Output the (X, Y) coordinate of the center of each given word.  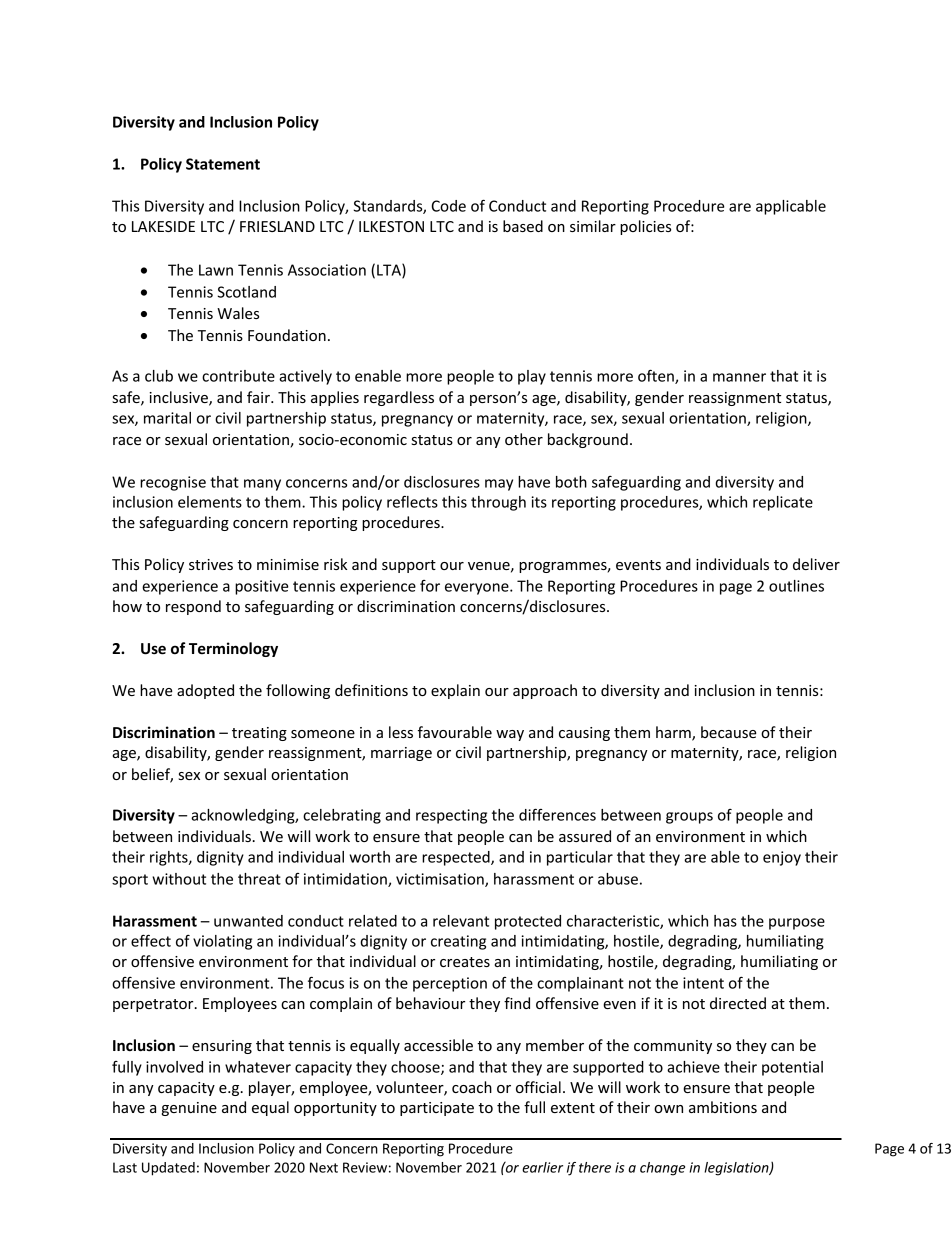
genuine (189, 1109)
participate (437, 1109)
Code (448, 206)
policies (645, 227)
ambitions (723, 1107)
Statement (223, 164)
